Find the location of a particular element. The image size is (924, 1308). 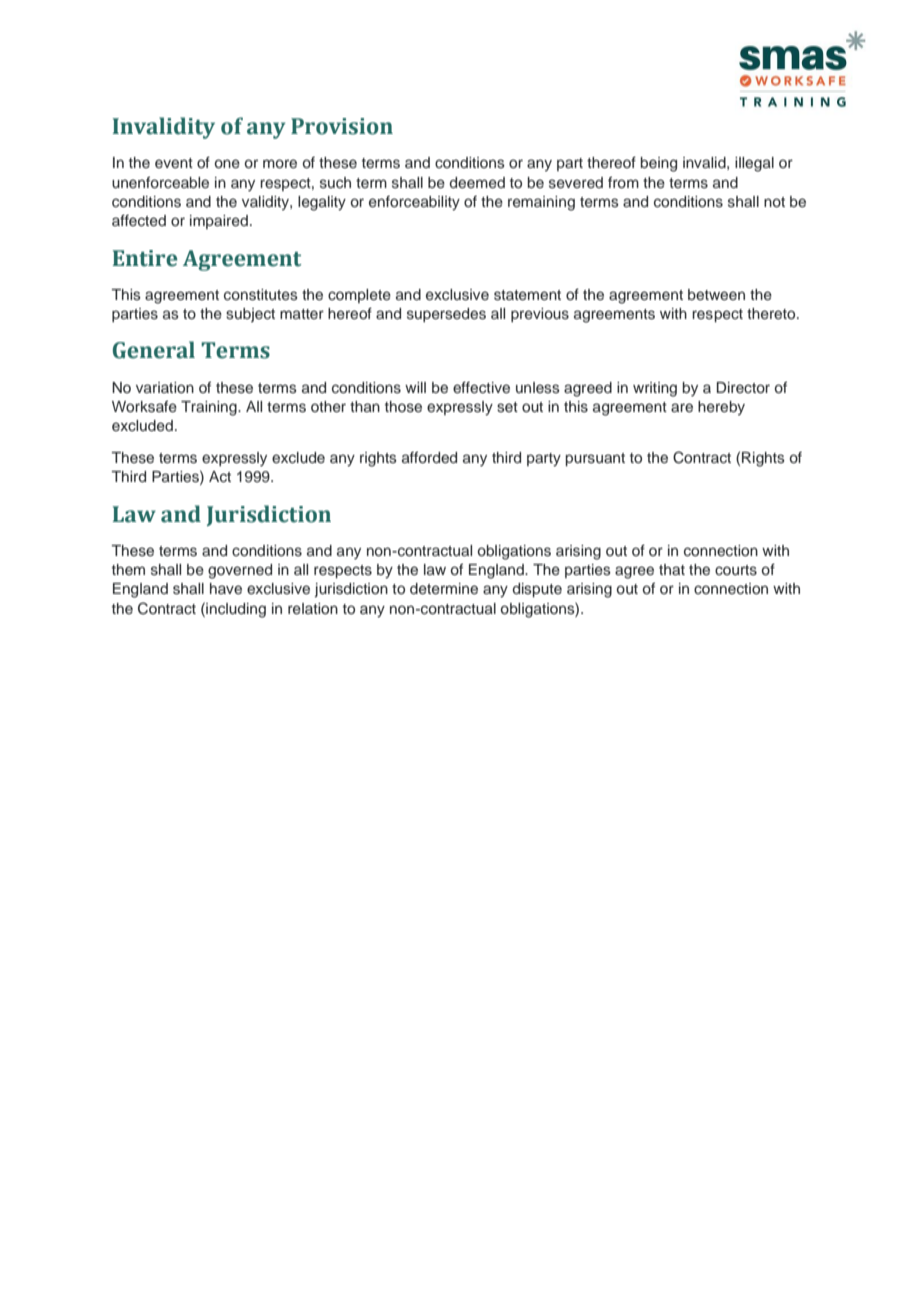

enforceability is located at coordinates (414, 203).
